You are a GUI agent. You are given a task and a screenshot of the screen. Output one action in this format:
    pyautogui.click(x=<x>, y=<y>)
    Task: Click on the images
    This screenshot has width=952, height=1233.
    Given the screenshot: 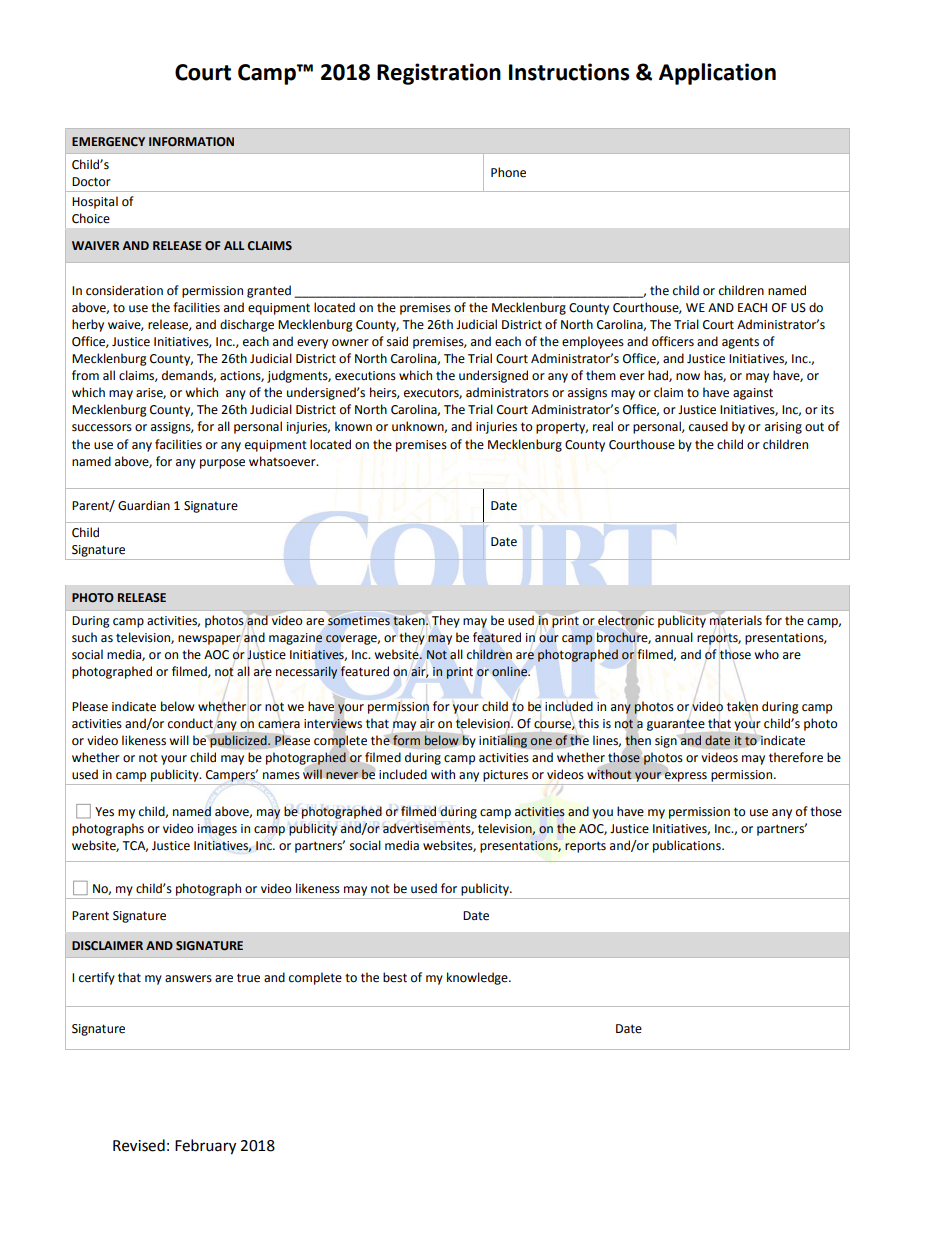 What is the action you would take?
    pyautogui.click(x=217, y=830)
